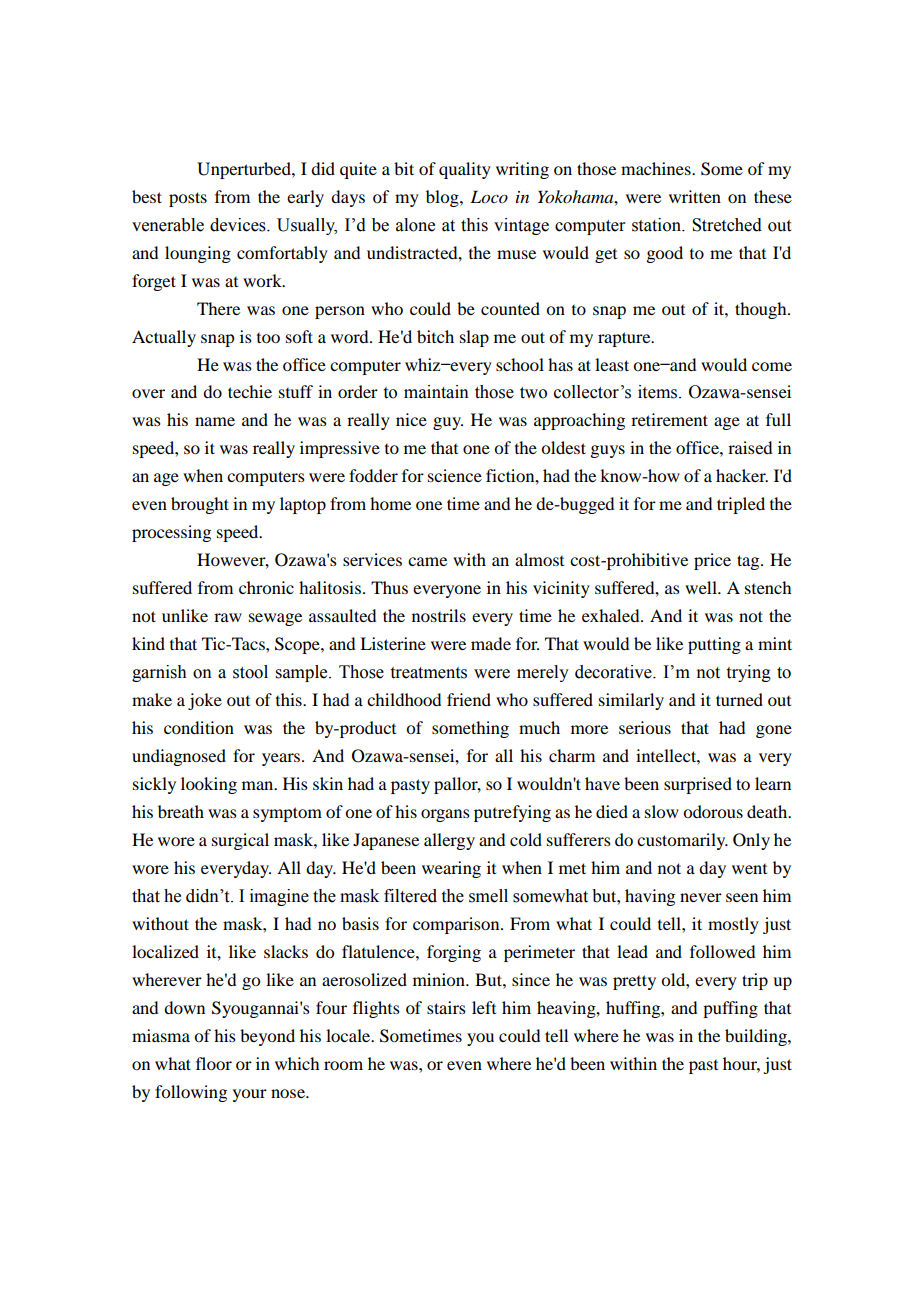 The height and width of the screenshot is (1308, 924). What do you see at coordinates (214, 1063) in the screenshot?
I see `floor` at bounding box center [214, 1063].
